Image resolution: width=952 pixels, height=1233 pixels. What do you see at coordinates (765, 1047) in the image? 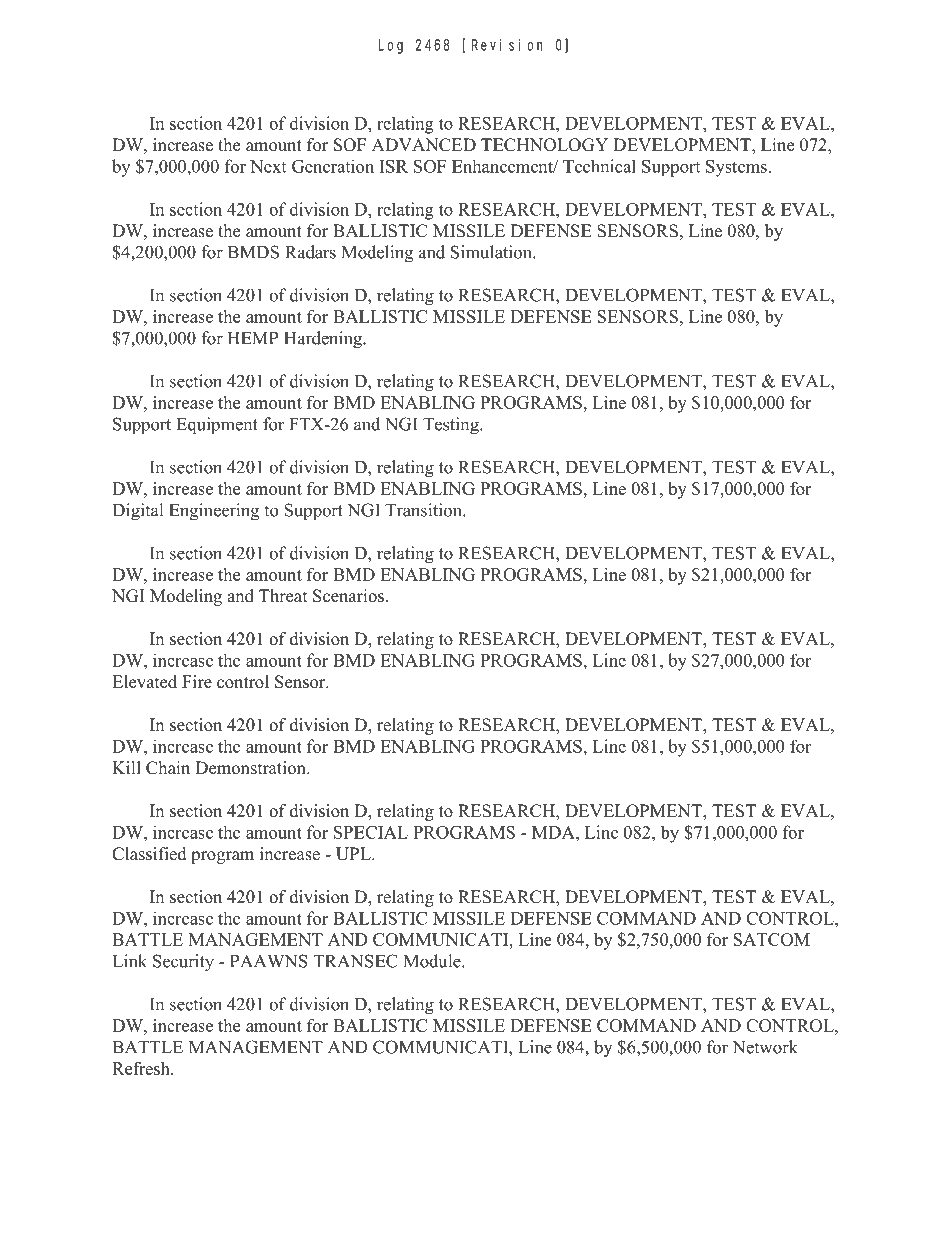
I see `Network` at bounding box center [765, 1047].
